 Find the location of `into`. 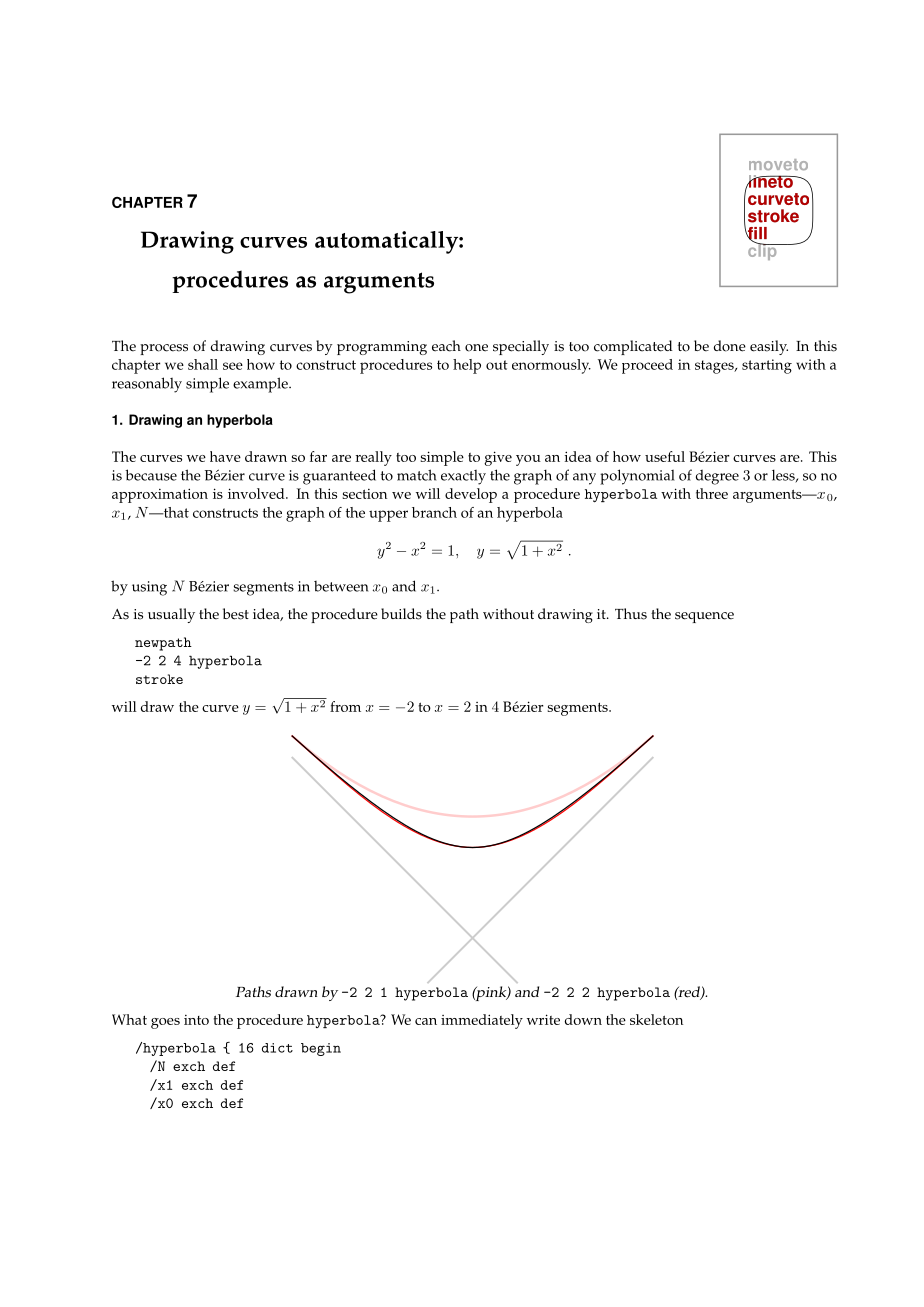

into is located at coordinates (196, 1020).
